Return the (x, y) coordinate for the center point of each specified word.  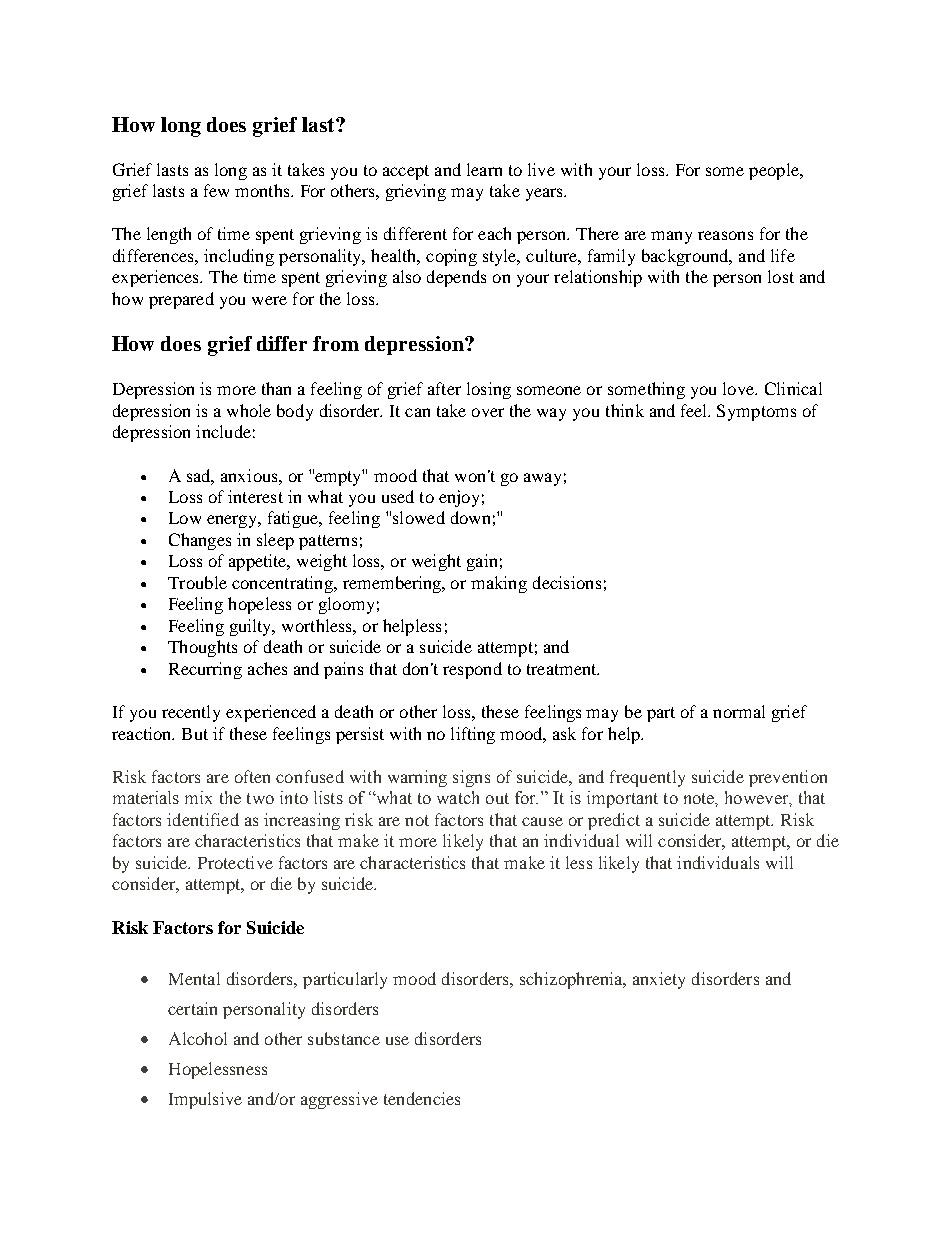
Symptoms (756, 412)
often (252, 776)
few (216, 190)
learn (484, 169)
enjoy (459, 498)
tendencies (422, 1098)
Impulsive (205, 1100)
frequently (647, 778)
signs (471, 778)
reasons (725, 235)
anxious (250, 475)
